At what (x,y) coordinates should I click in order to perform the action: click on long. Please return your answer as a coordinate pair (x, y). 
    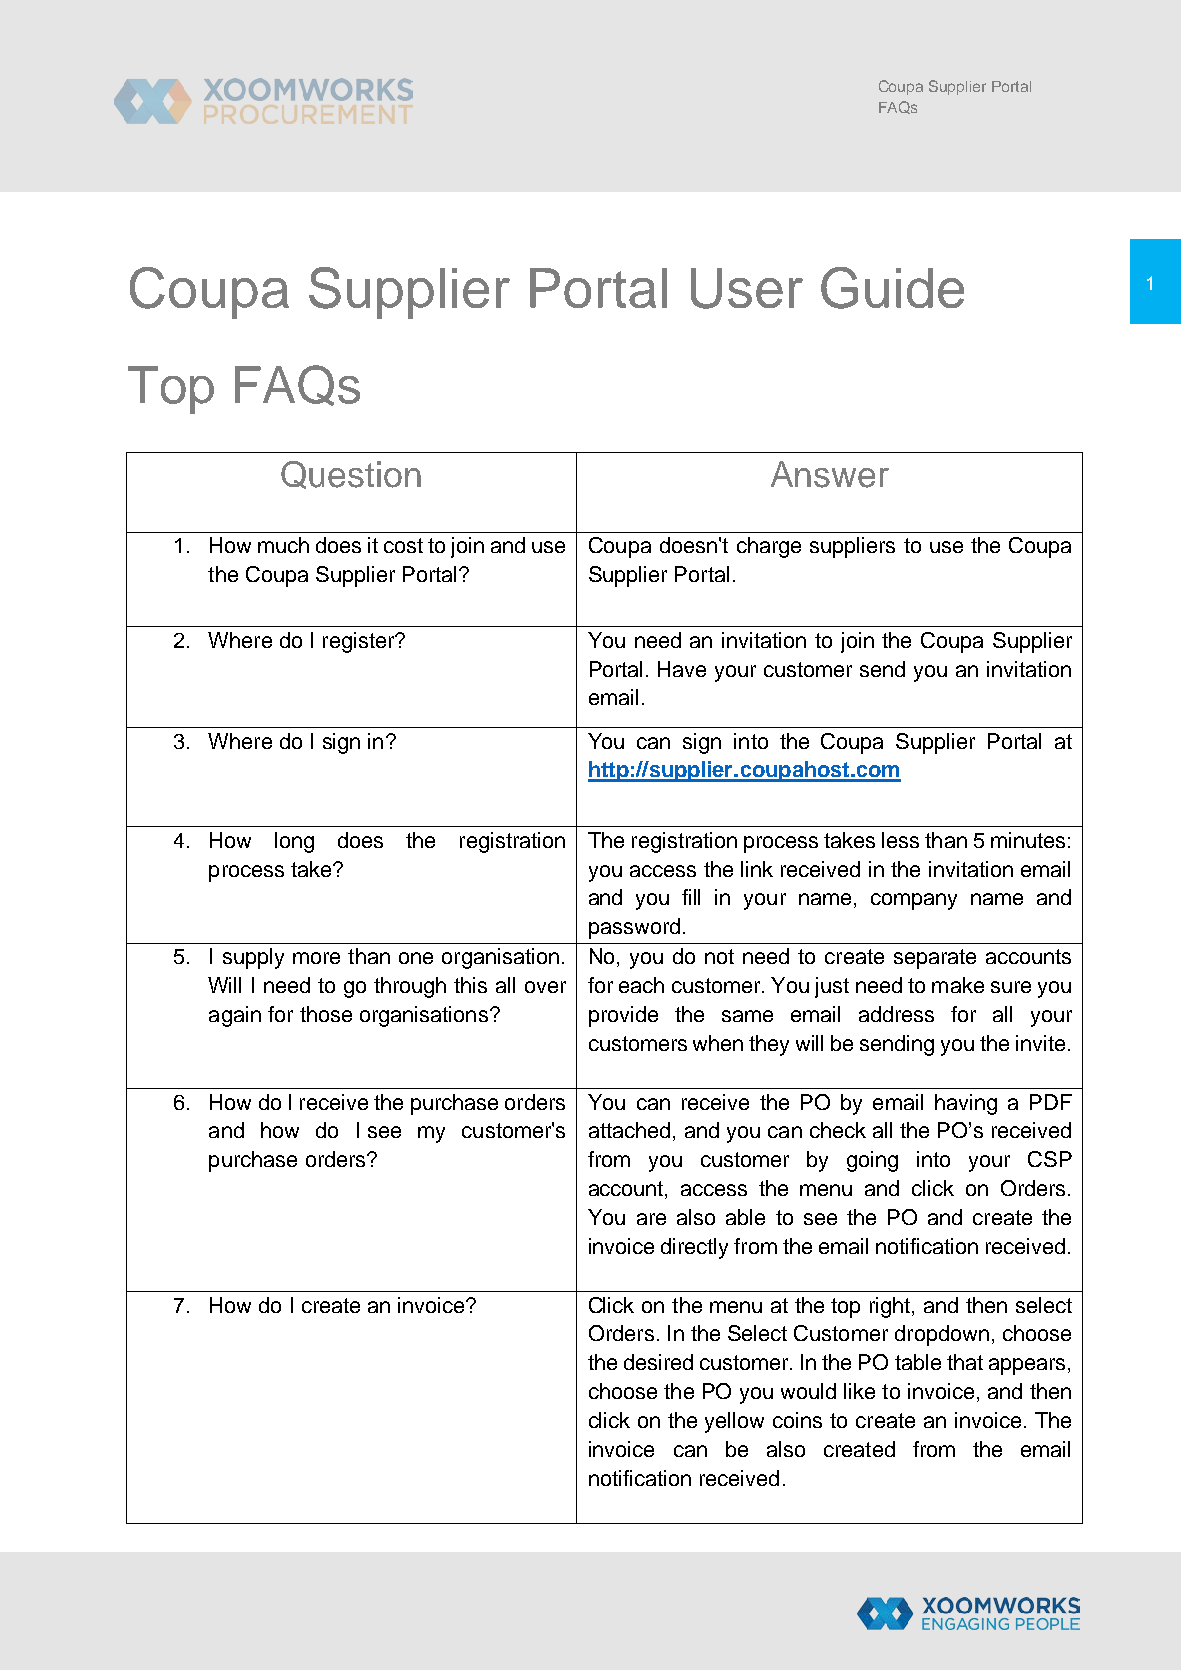
    Looking at the image, I should click on (294, 842).
